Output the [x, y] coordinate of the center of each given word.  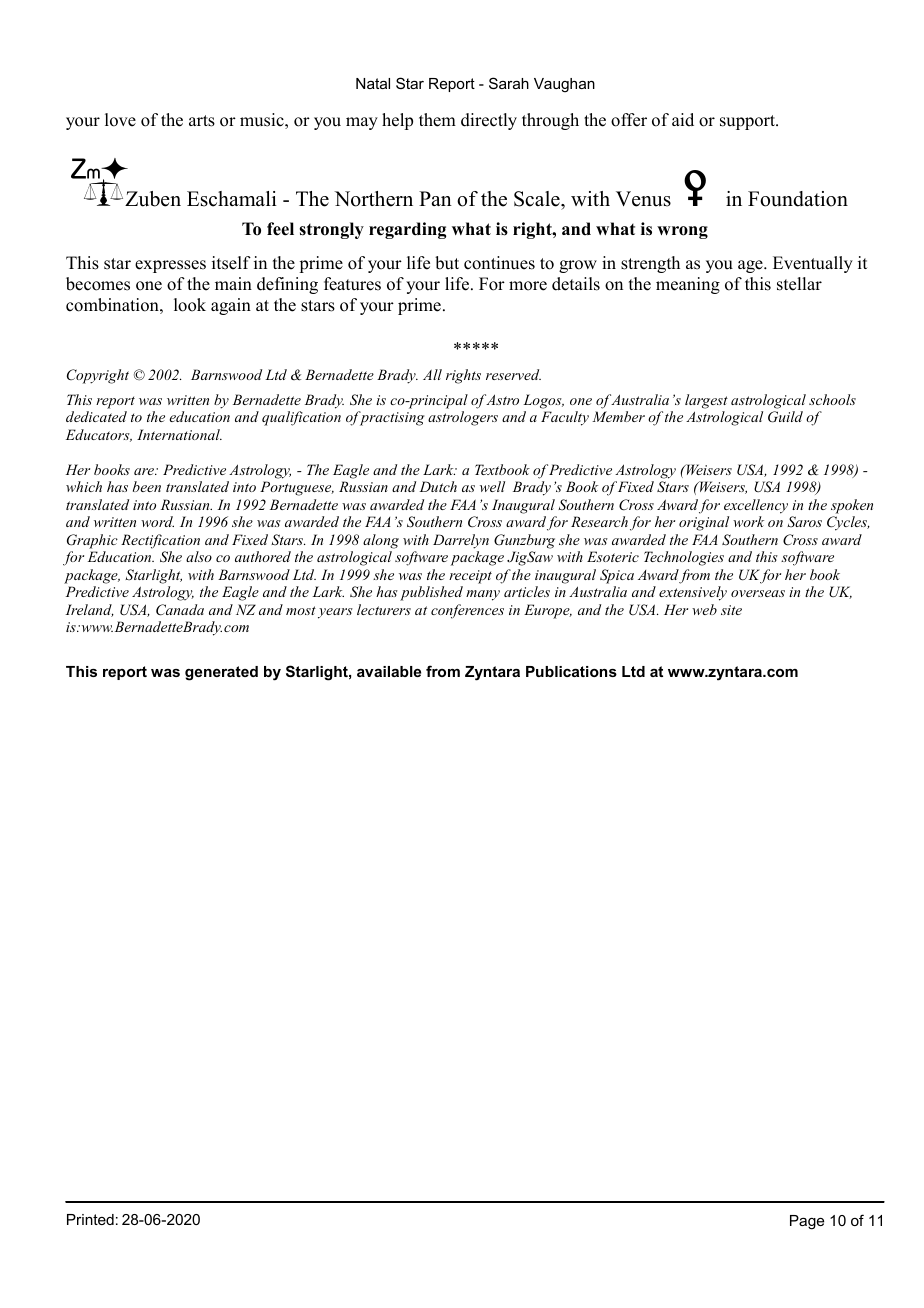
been [147, 486]
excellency [756, 506]
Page [807, 1222]
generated [221, 673]
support [749, 122]
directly [489, 121]
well [492, 486]
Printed [90, 1219]
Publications [571, 671]
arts [202, 121]
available [389, 671]
